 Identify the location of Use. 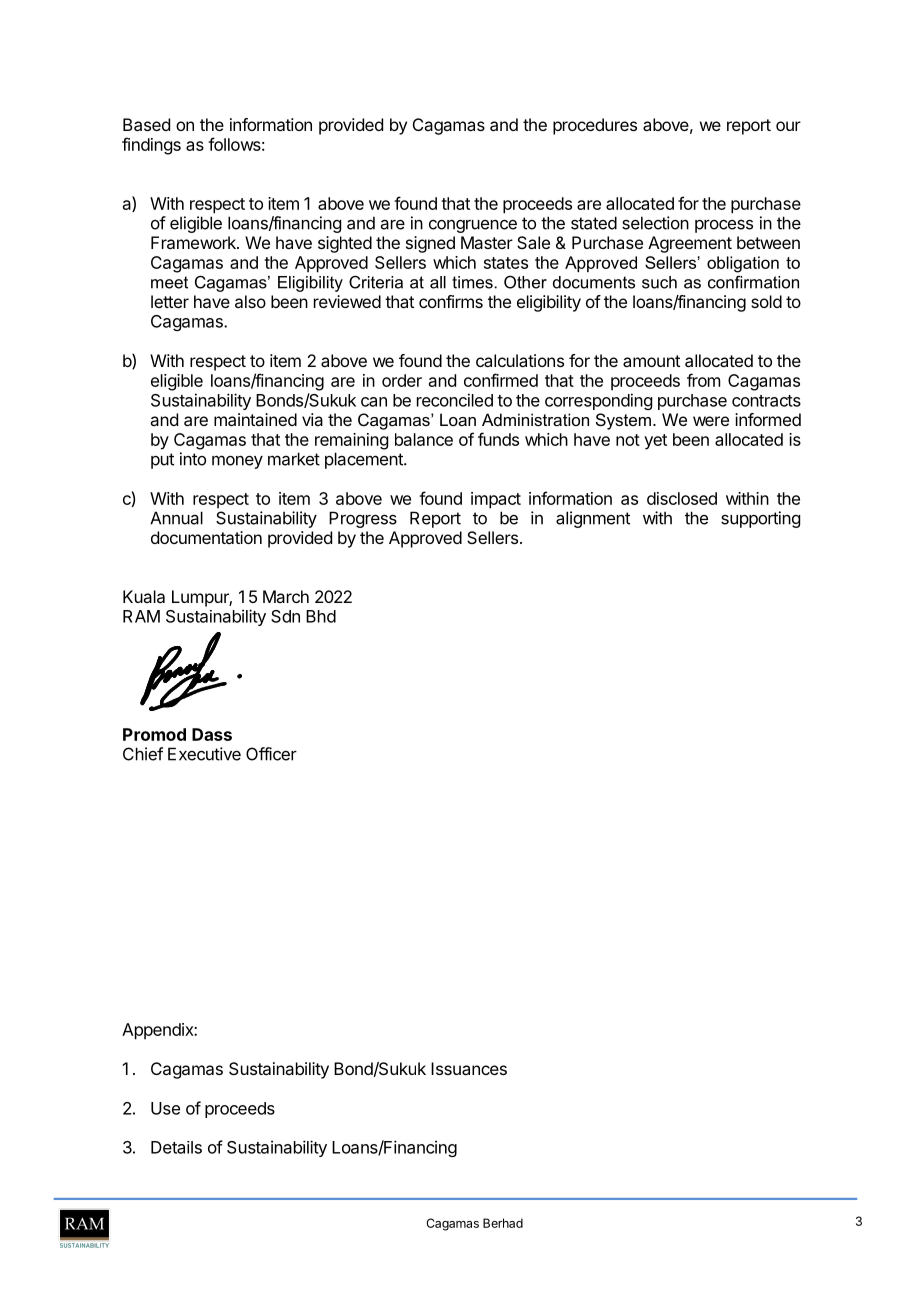
(165, 1108).
